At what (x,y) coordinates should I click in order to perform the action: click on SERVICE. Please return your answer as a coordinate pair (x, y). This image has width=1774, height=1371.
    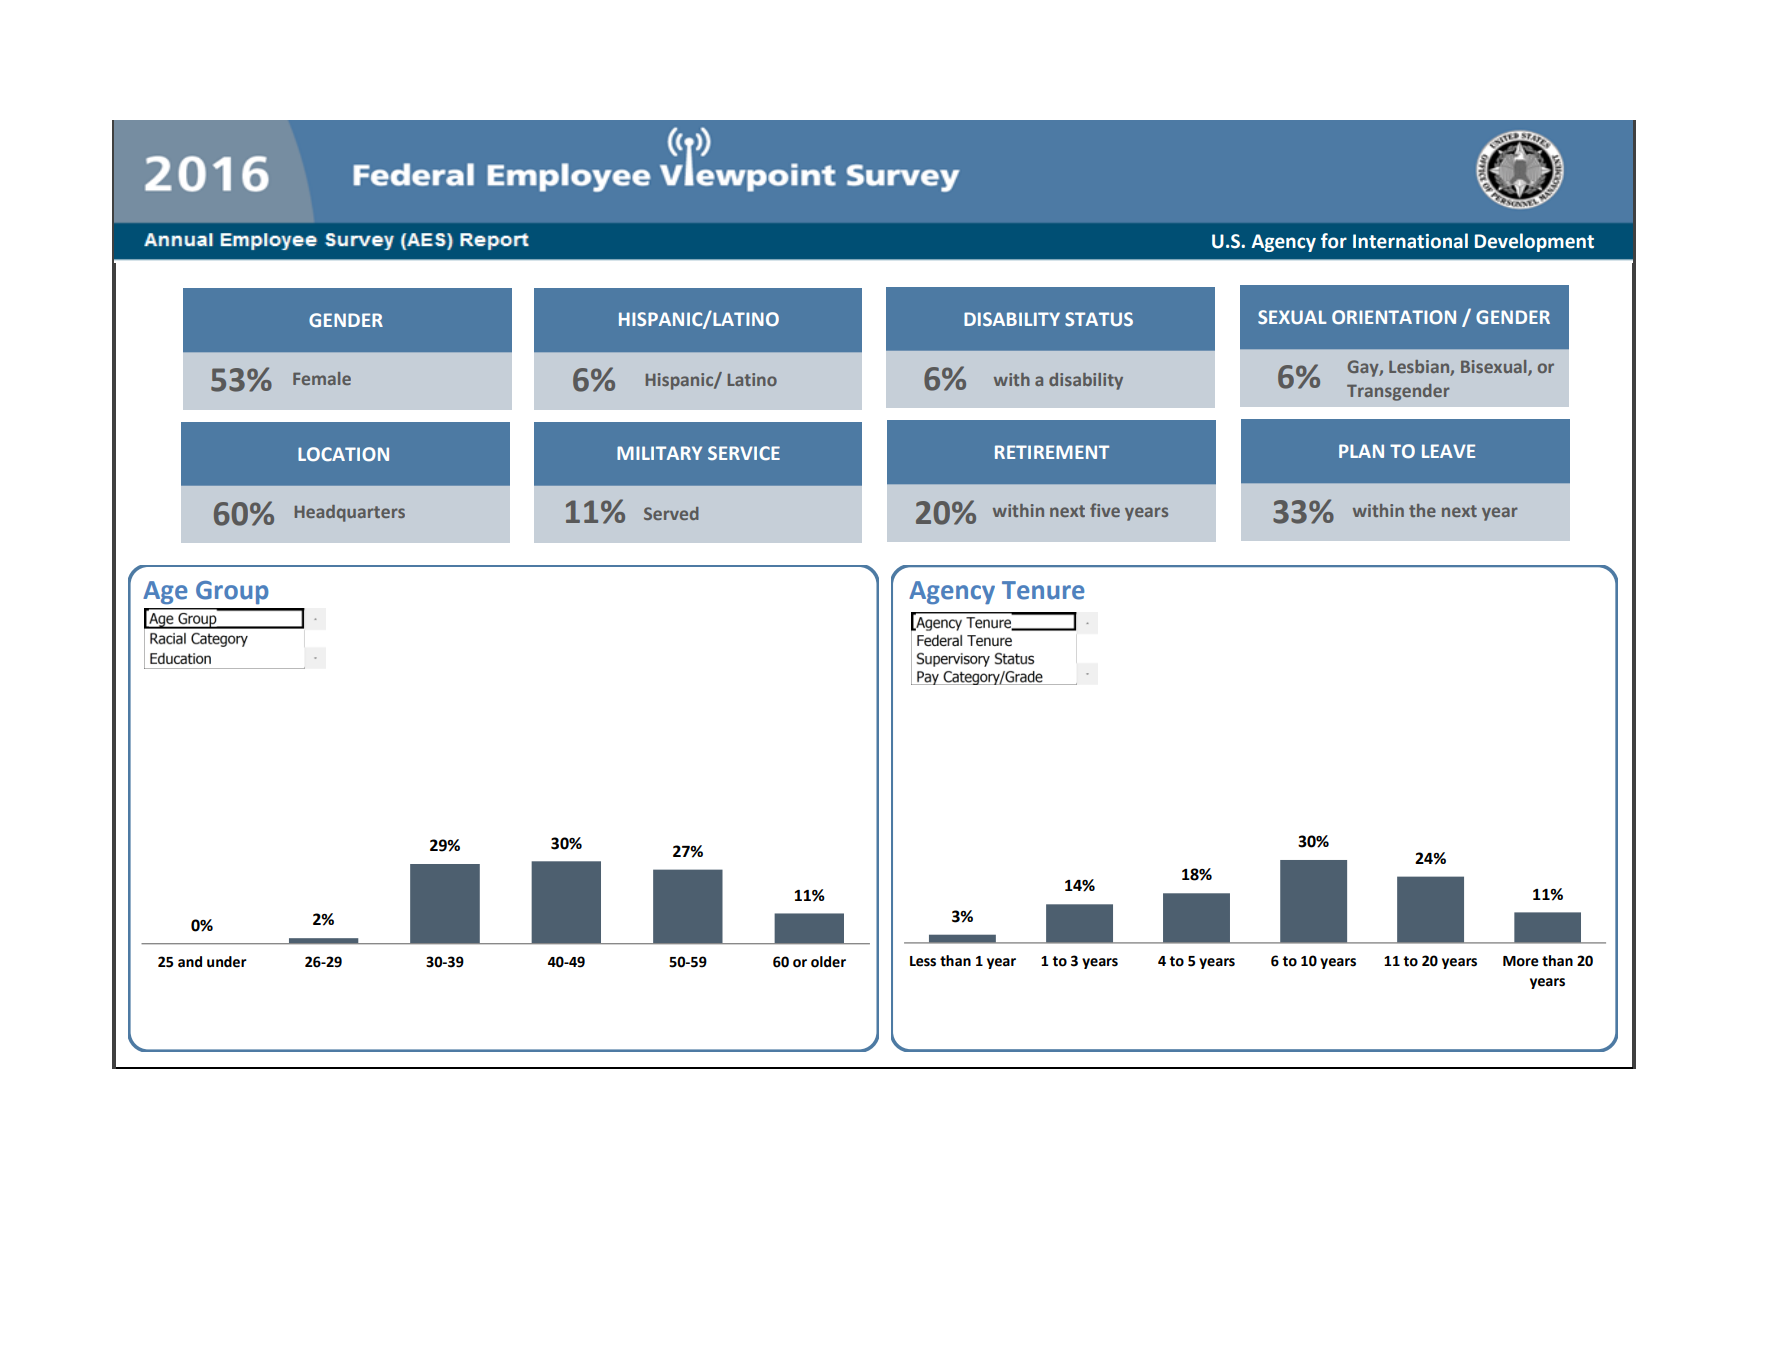
    Looking at the image, I should click on (744, 453).
